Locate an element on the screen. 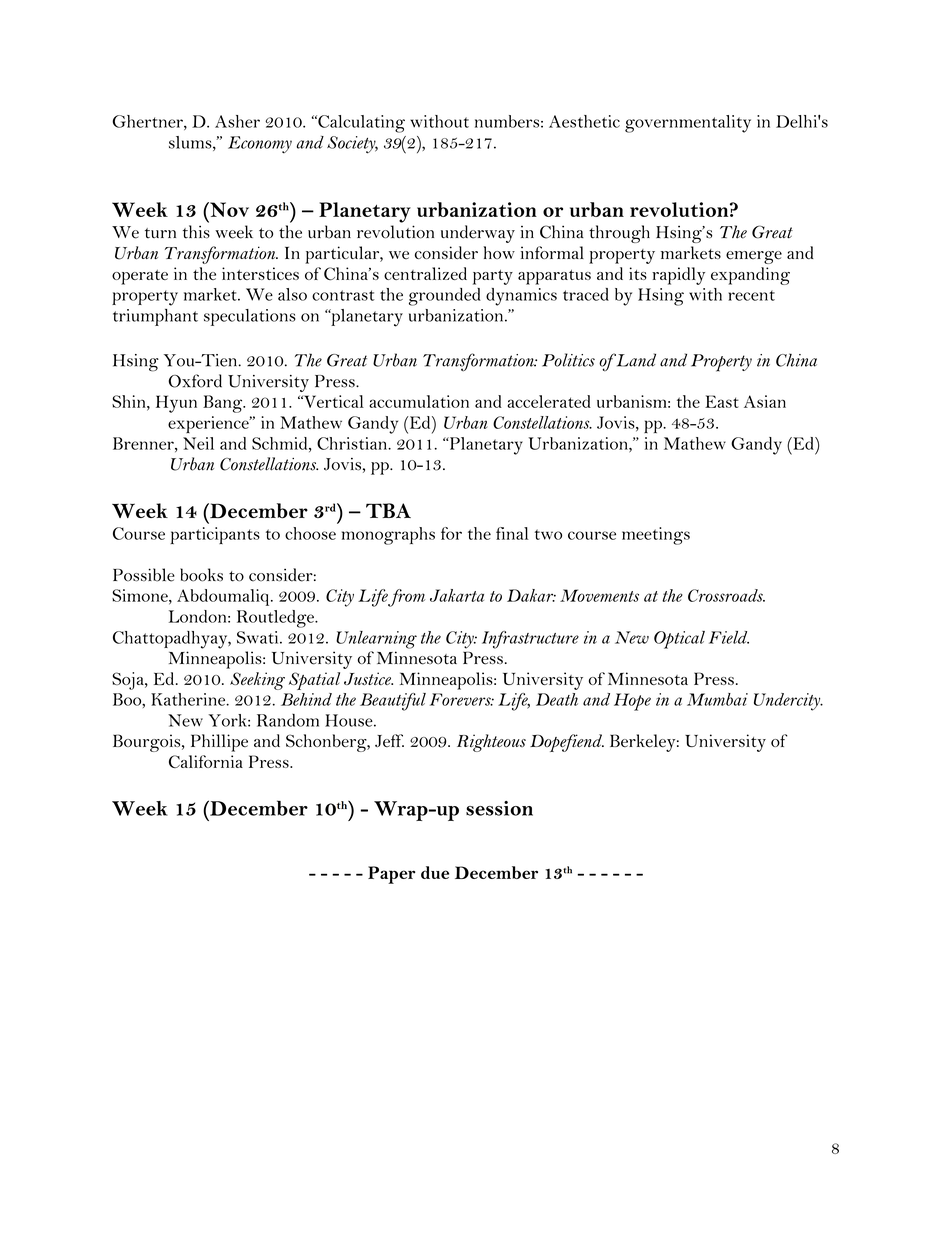 The width and height of the screenshot is (952, 1233). meetings is located at coordinates (656, 536).
